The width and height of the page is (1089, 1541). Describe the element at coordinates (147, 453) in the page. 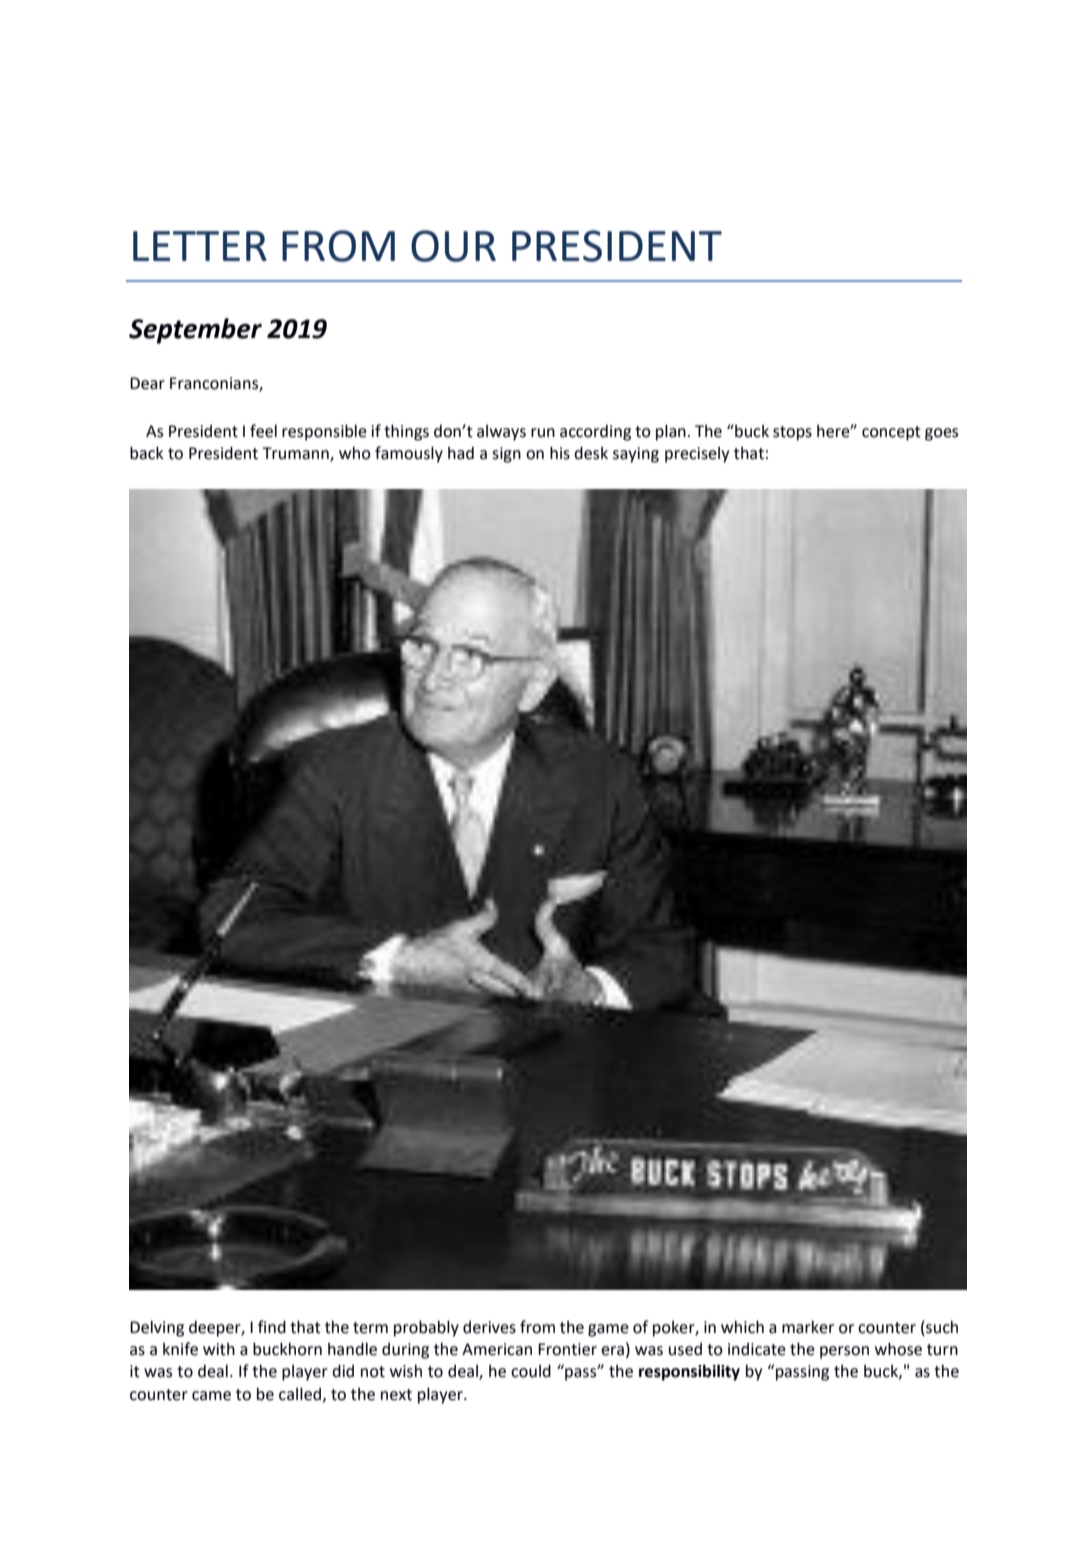

I see `back` at that location.
